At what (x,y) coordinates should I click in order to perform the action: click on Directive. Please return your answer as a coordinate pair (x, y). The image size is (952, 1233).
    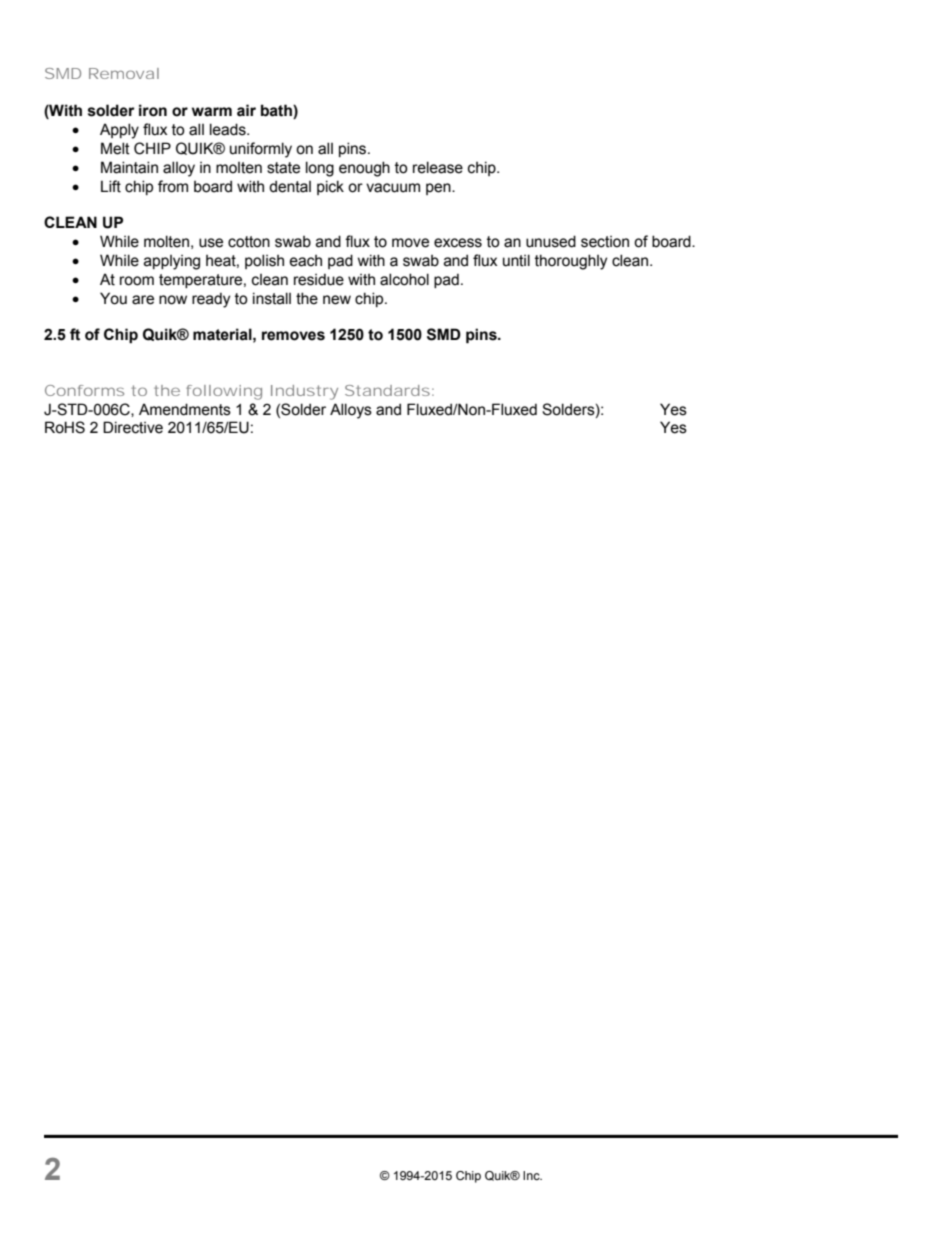
    Looking at the image, I should click on (133, 427).
